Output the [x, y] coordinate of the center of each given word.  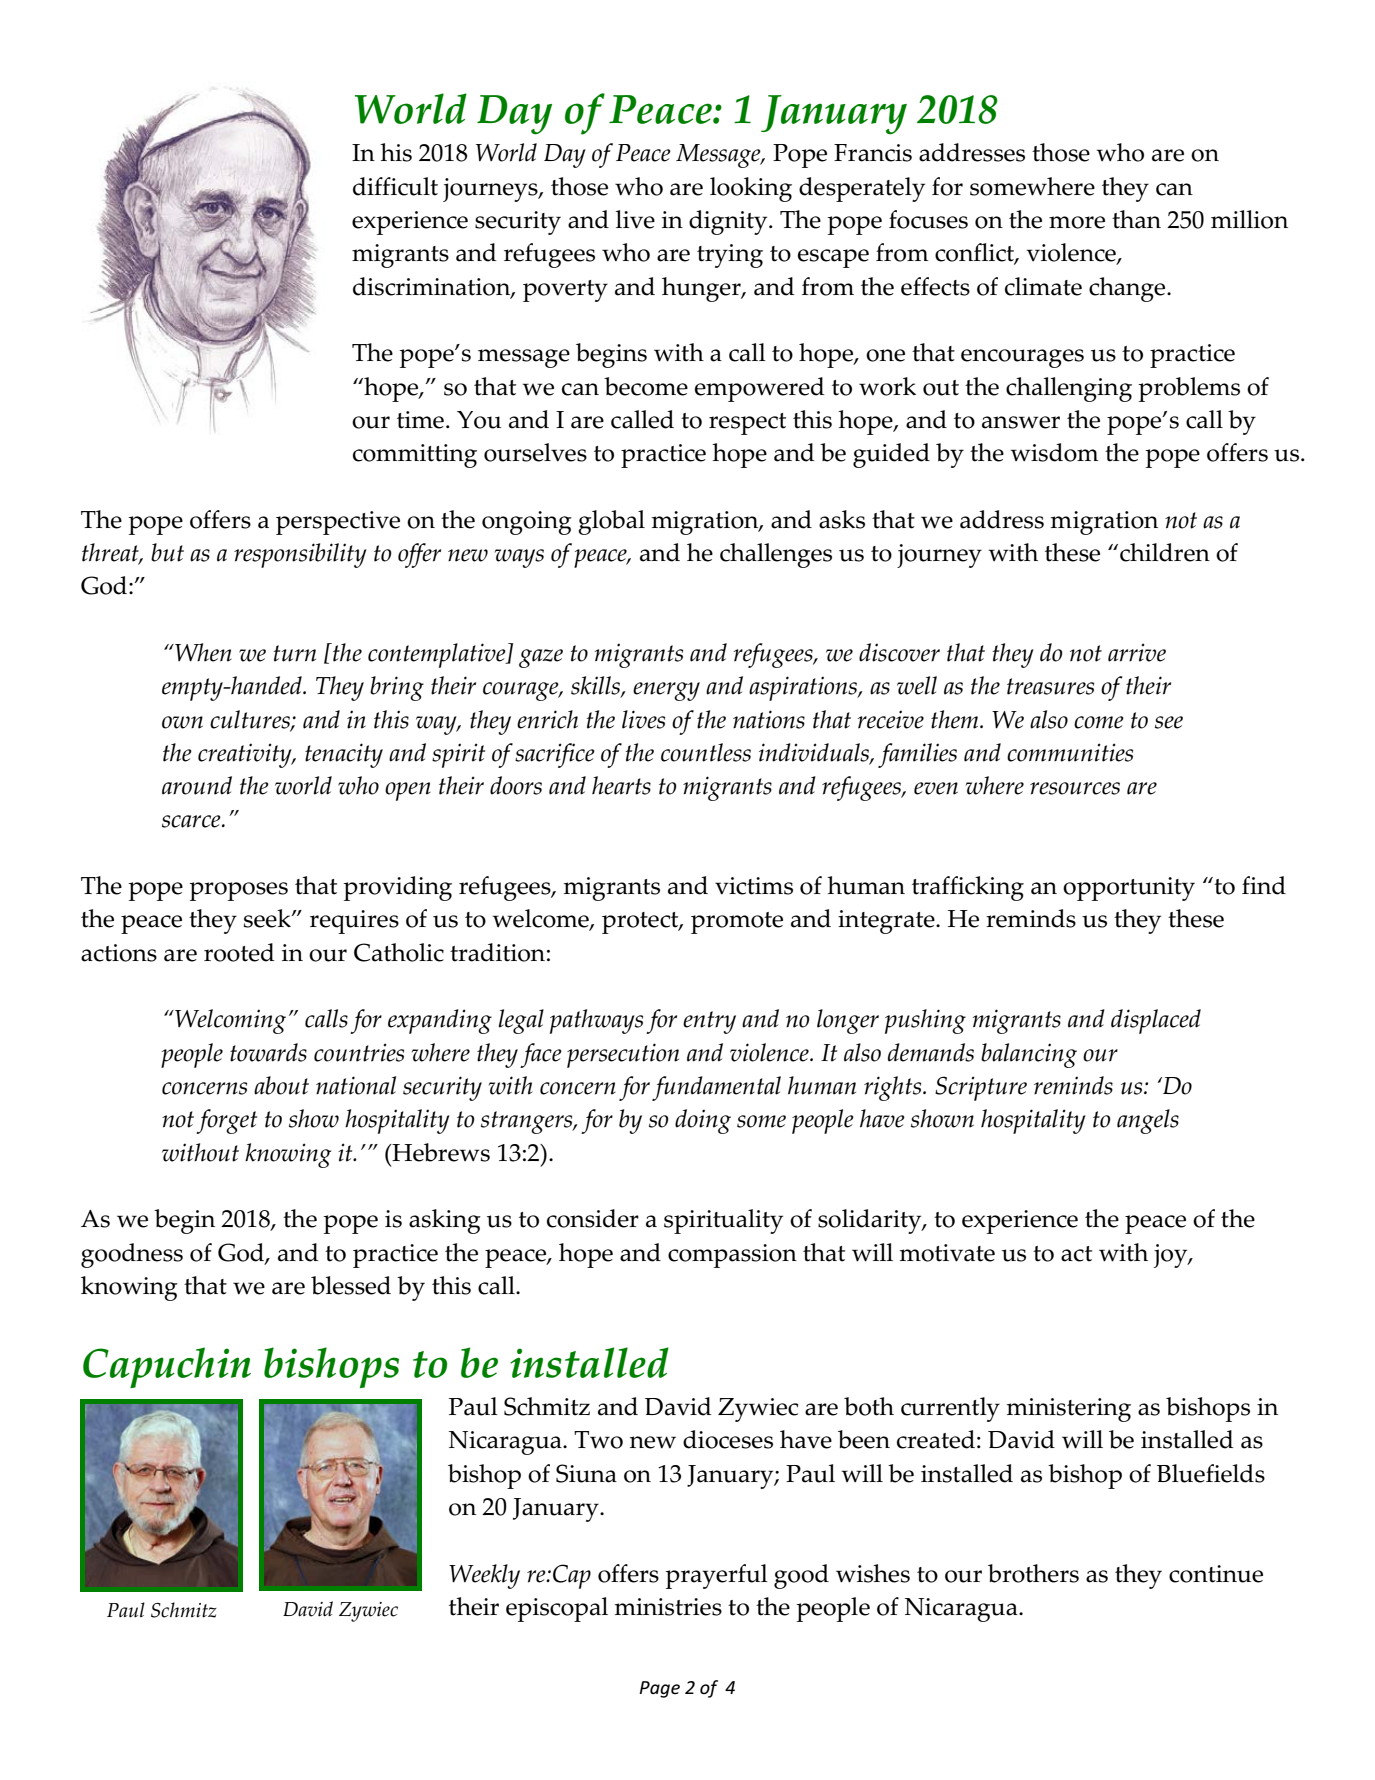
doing [703, 1121]
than [1136, 219]
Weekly [484, 1576]
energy [666, 691]
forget [226, 1121]
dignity [729, 222]
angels [1148, 1121]
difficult [395, 186]
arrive [1137, 652]
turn [294, 653]
